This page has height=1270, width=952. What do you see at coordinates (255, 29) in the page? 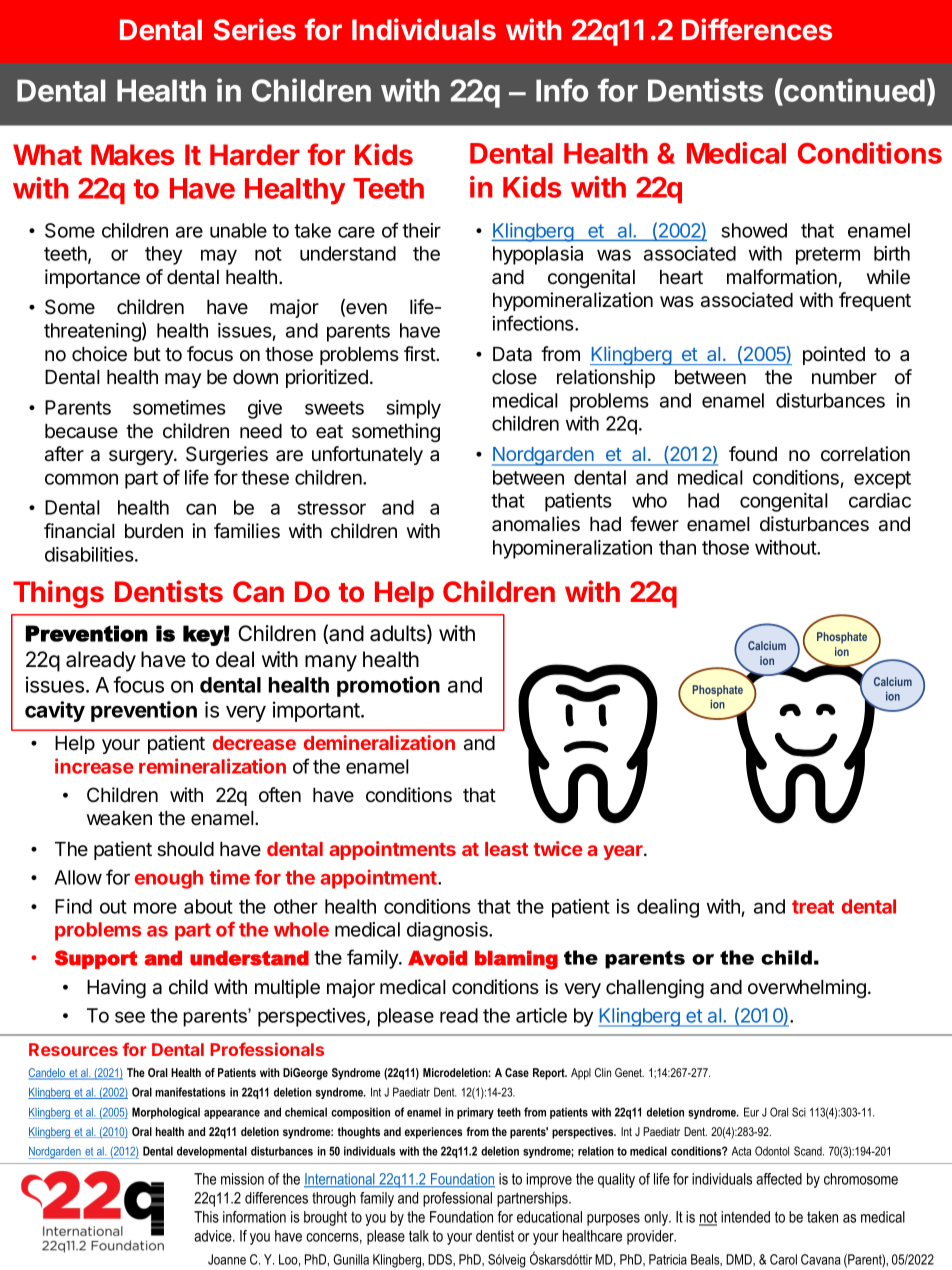
I see `Series` at bounding box center [255, 29].
